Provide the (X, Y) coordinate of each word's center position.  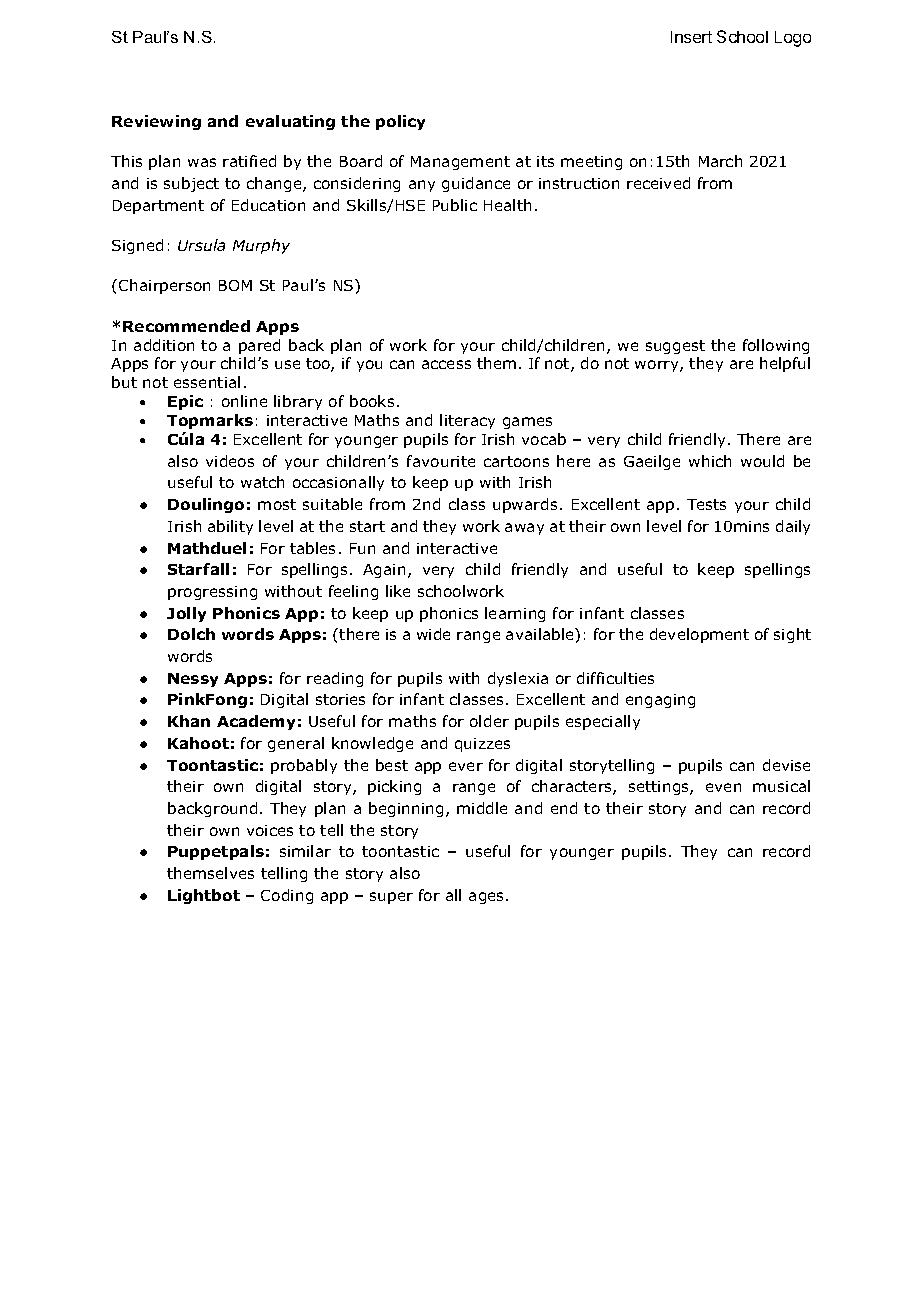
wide (433, 634)
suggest (675, 347)
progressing (212, 593)
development (699, 635)
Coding (287, 896)
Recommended (186, 326)
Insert (691, 37)
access (446, 364)
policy (400, 122)
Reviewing (156, 122)
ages (488, 898)
